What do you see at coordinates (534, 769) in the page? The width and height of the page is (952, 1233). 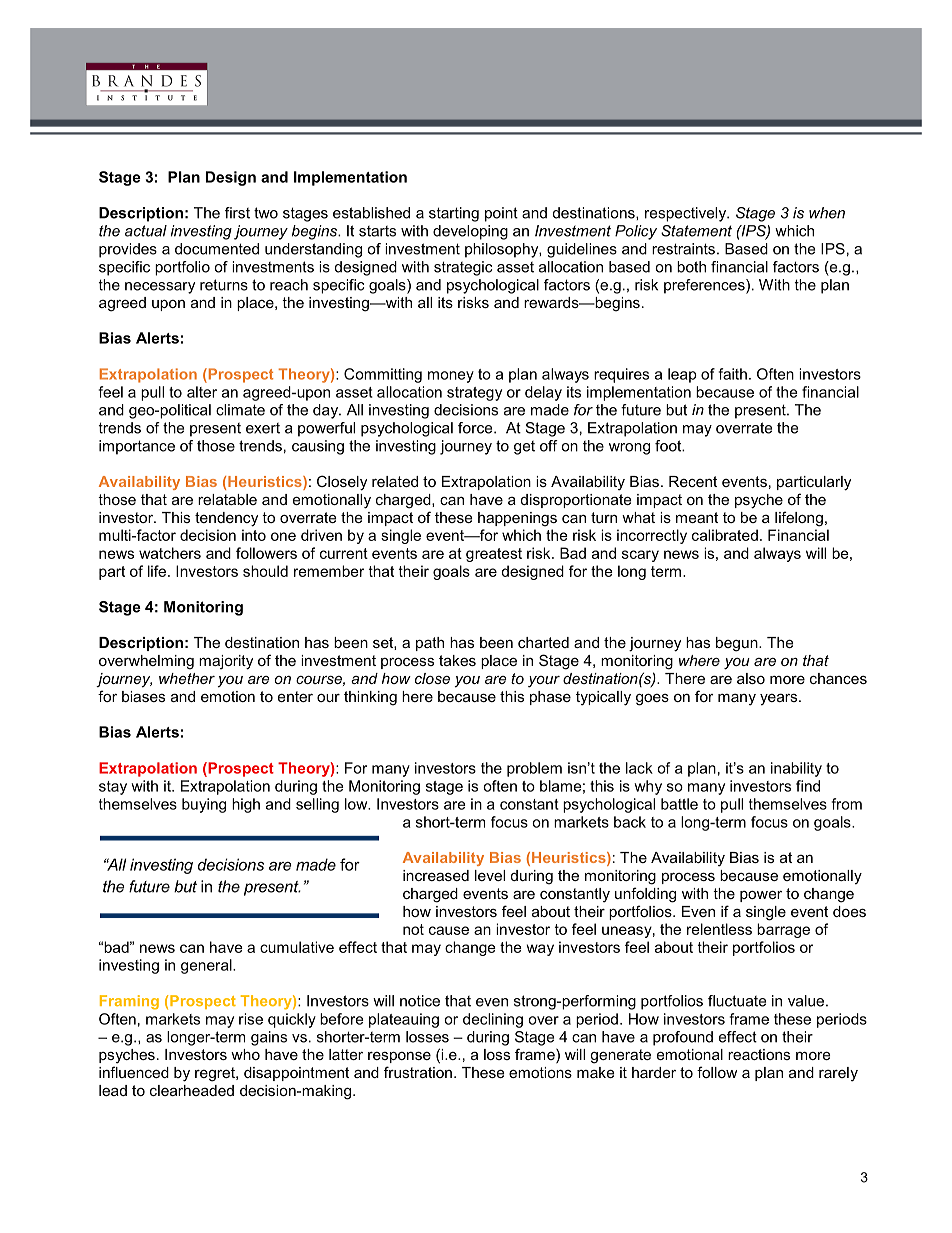 I see `problem` at bounding box center [534, 769].
